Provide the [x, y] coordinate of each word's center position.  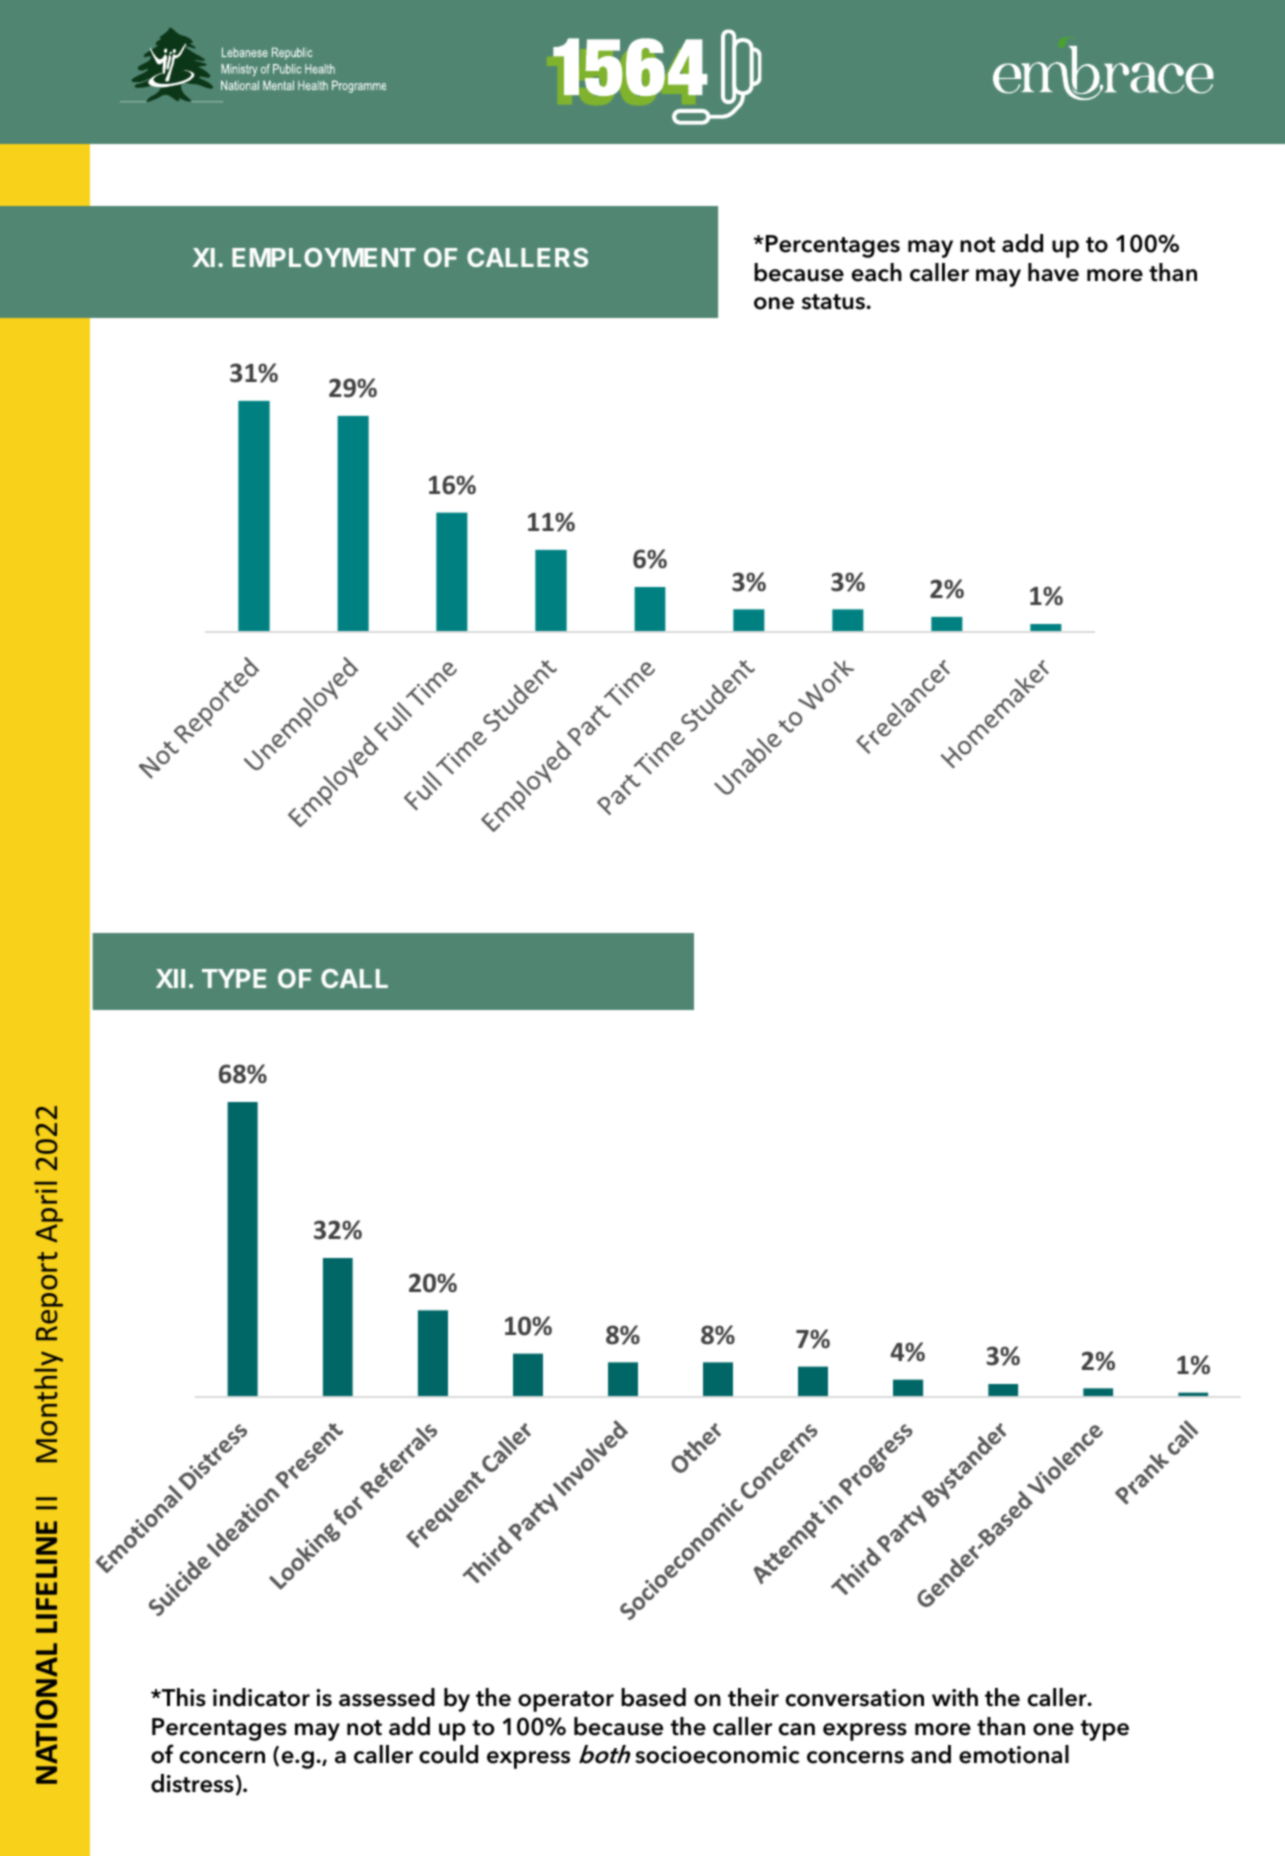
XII [170, 978]
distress [192, 1783]
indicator [261, 1697]
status [834, 302]
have [1053, 272]
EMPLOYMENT [324, 257]
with [955, 1697]
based [653, 1697]
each [877, 272]
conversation [855, 1698]
